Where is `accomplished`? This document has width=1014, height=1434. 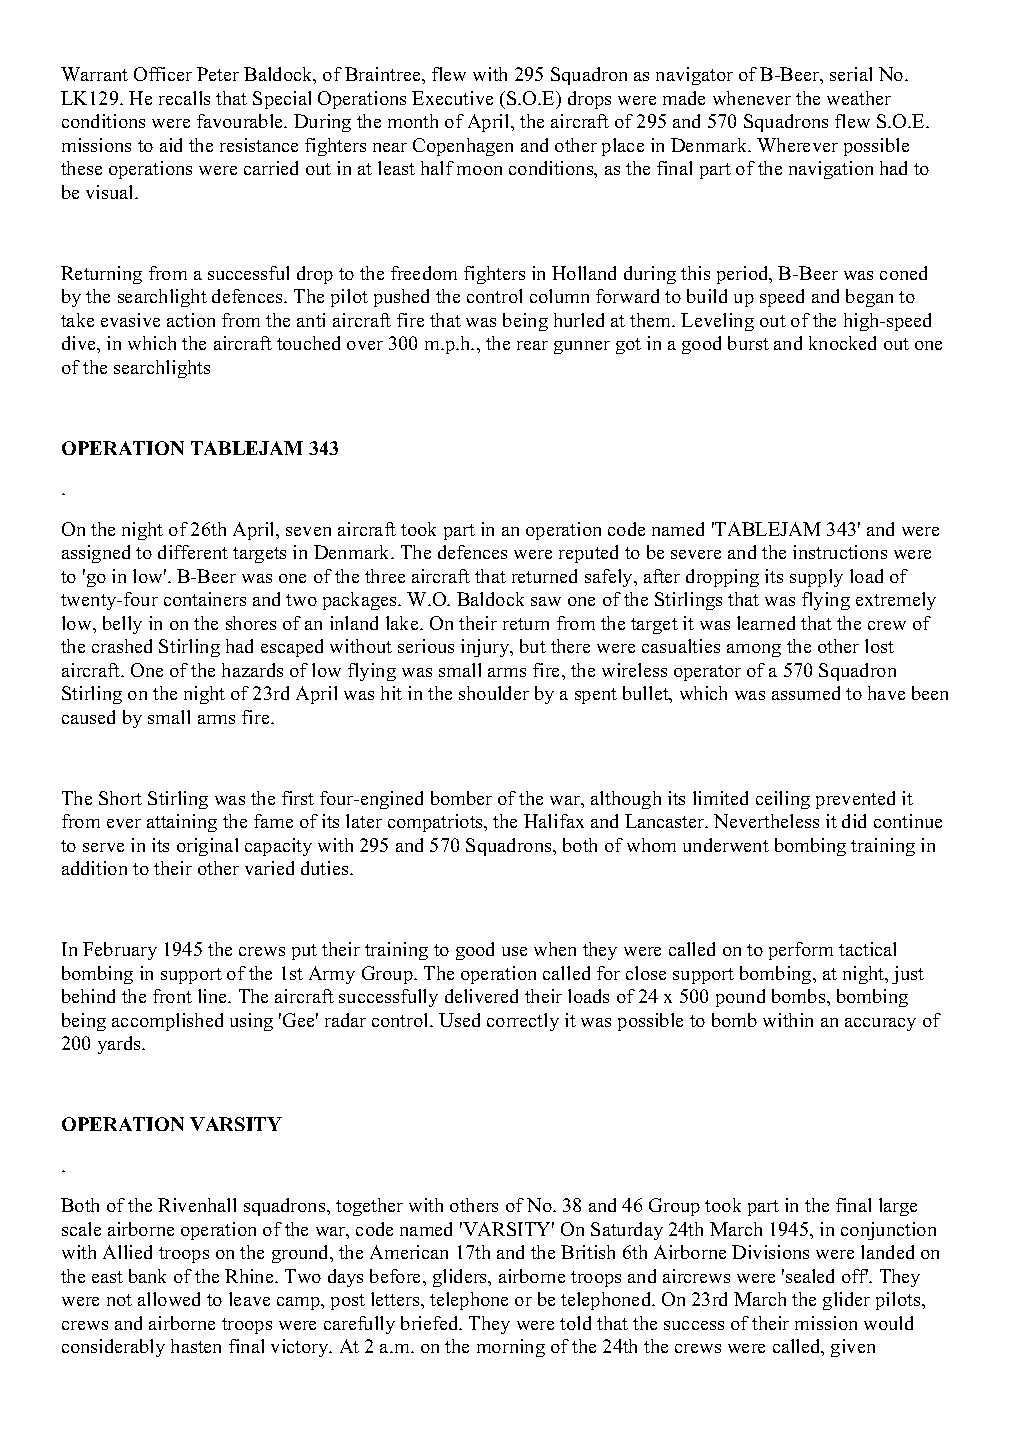
accomplished is located at coordinates (167, 1022).
